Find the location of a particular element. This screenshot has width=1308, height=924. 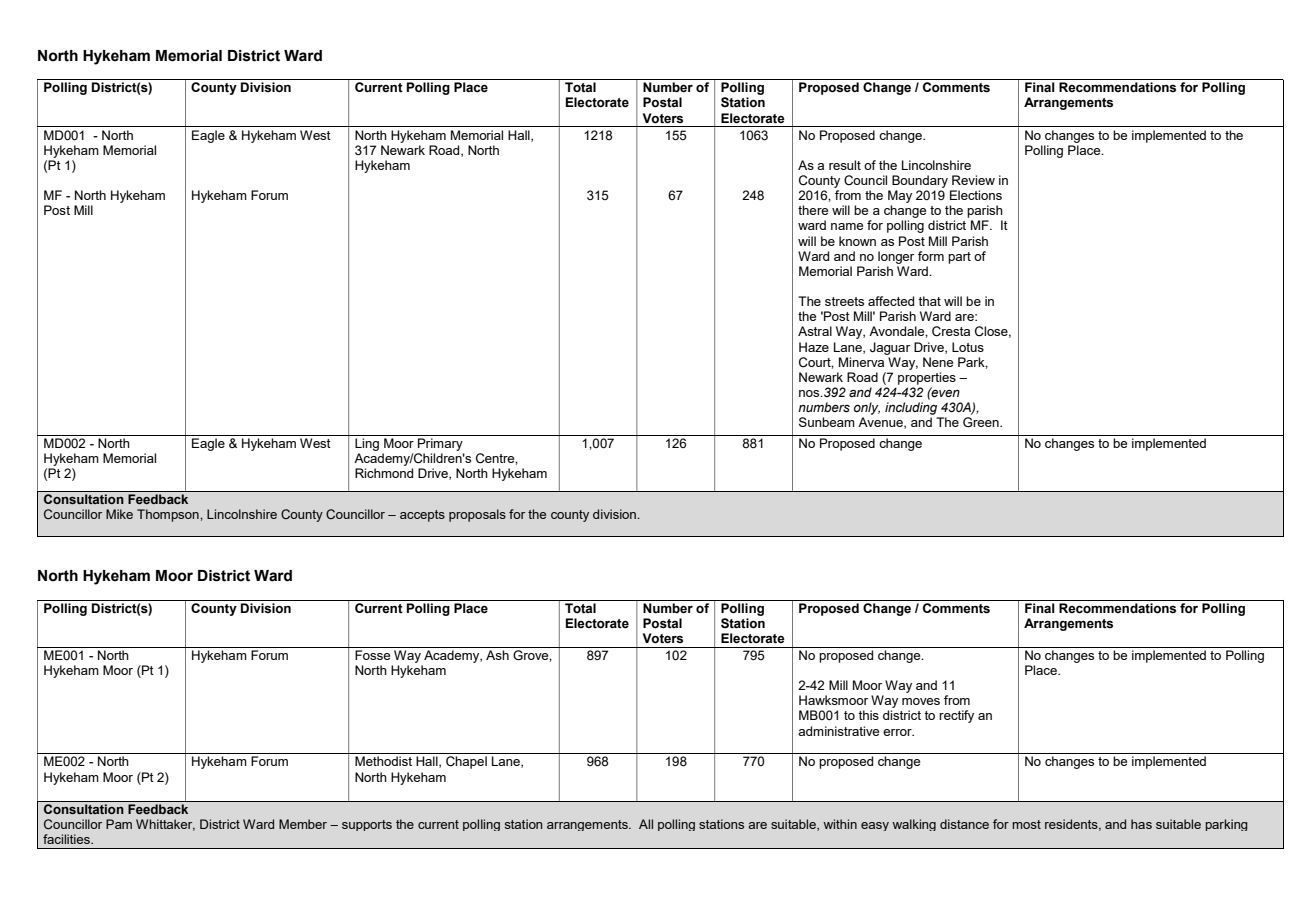

result is located at coordinates (845, 165).
